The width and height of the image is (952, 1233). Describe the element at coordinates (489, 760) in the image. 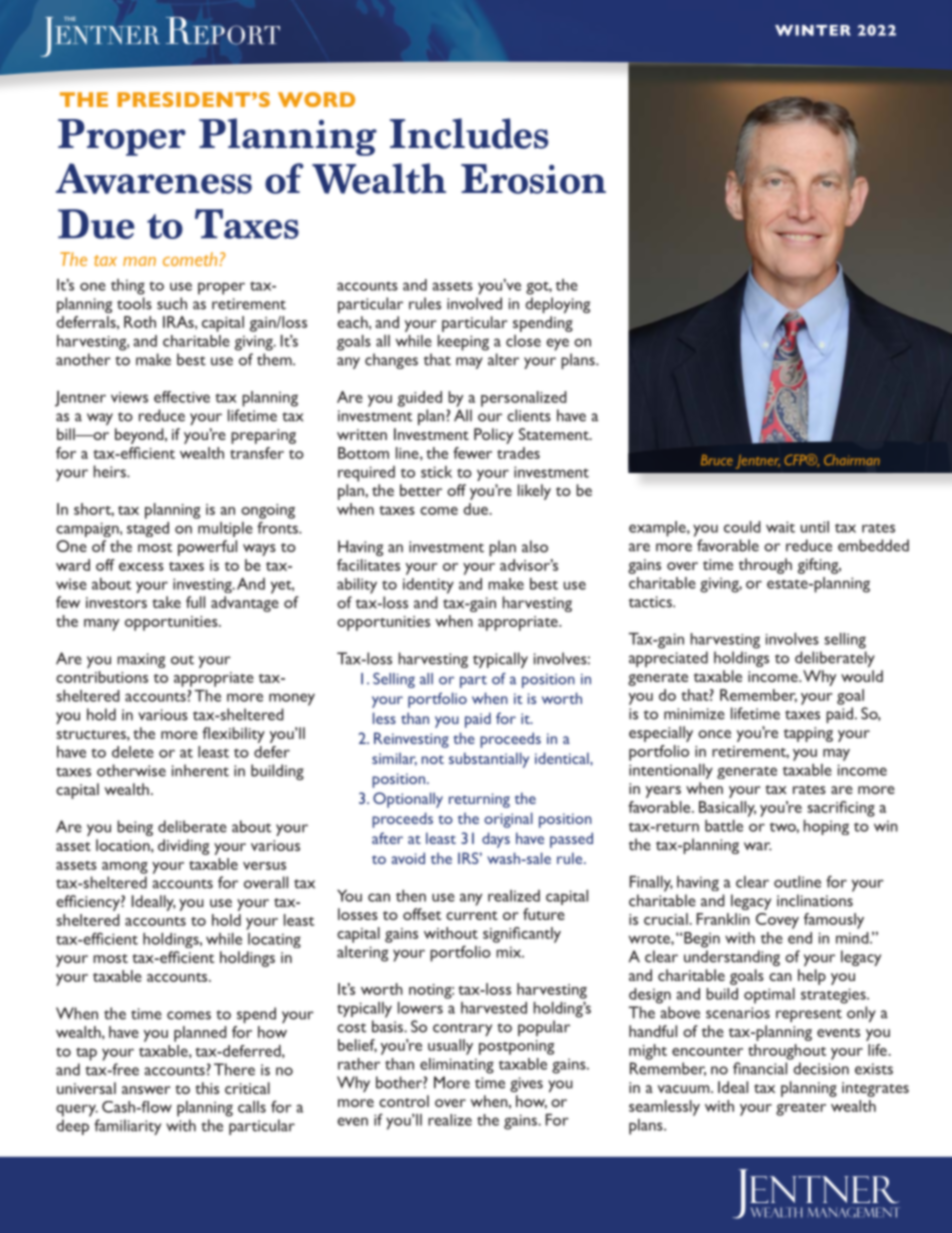

I see `substantially` at that location.
